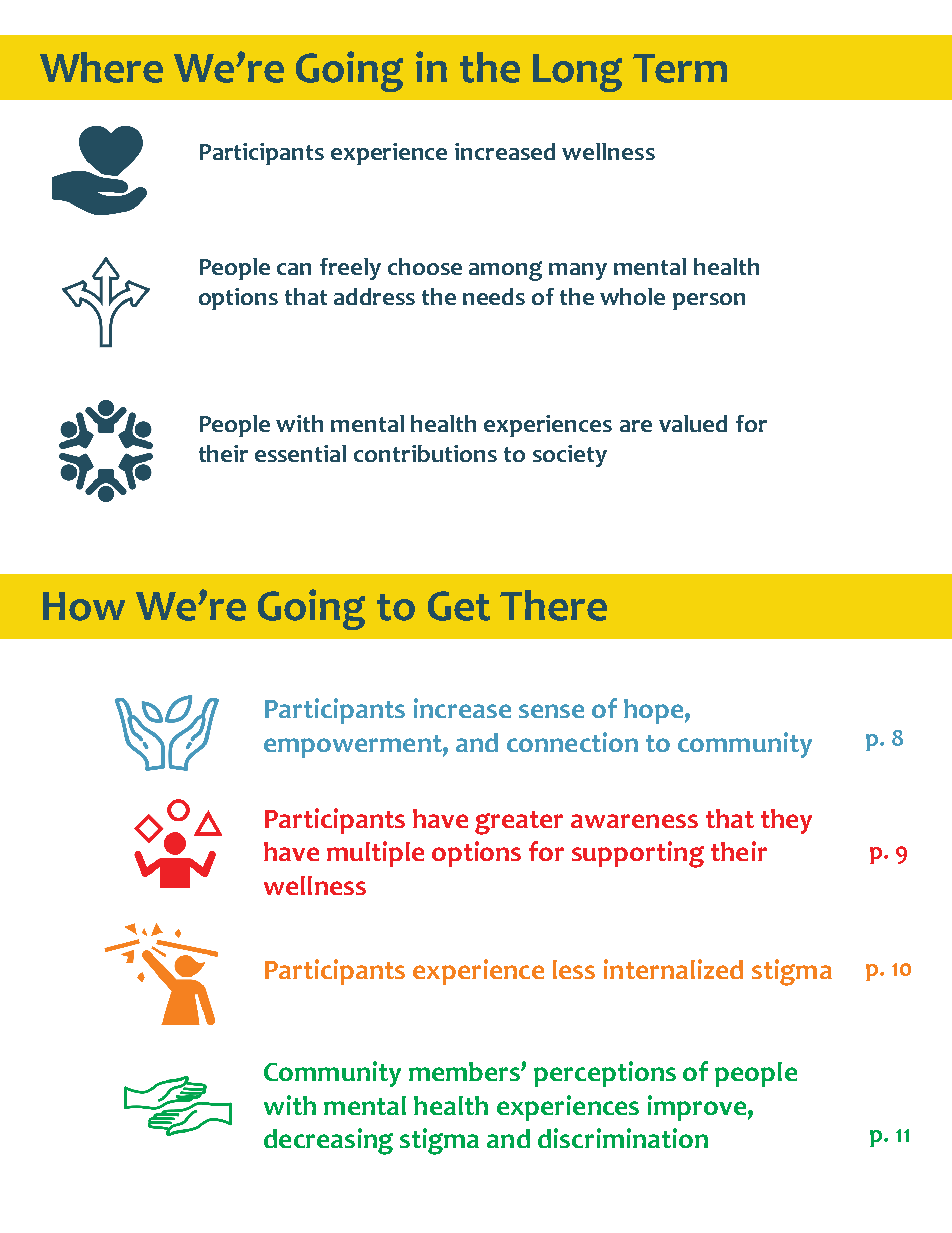 The image size is (952, 1233). Describe the element at coordinates (634, 821) in the screenshot. I see `awareness` at that location.
